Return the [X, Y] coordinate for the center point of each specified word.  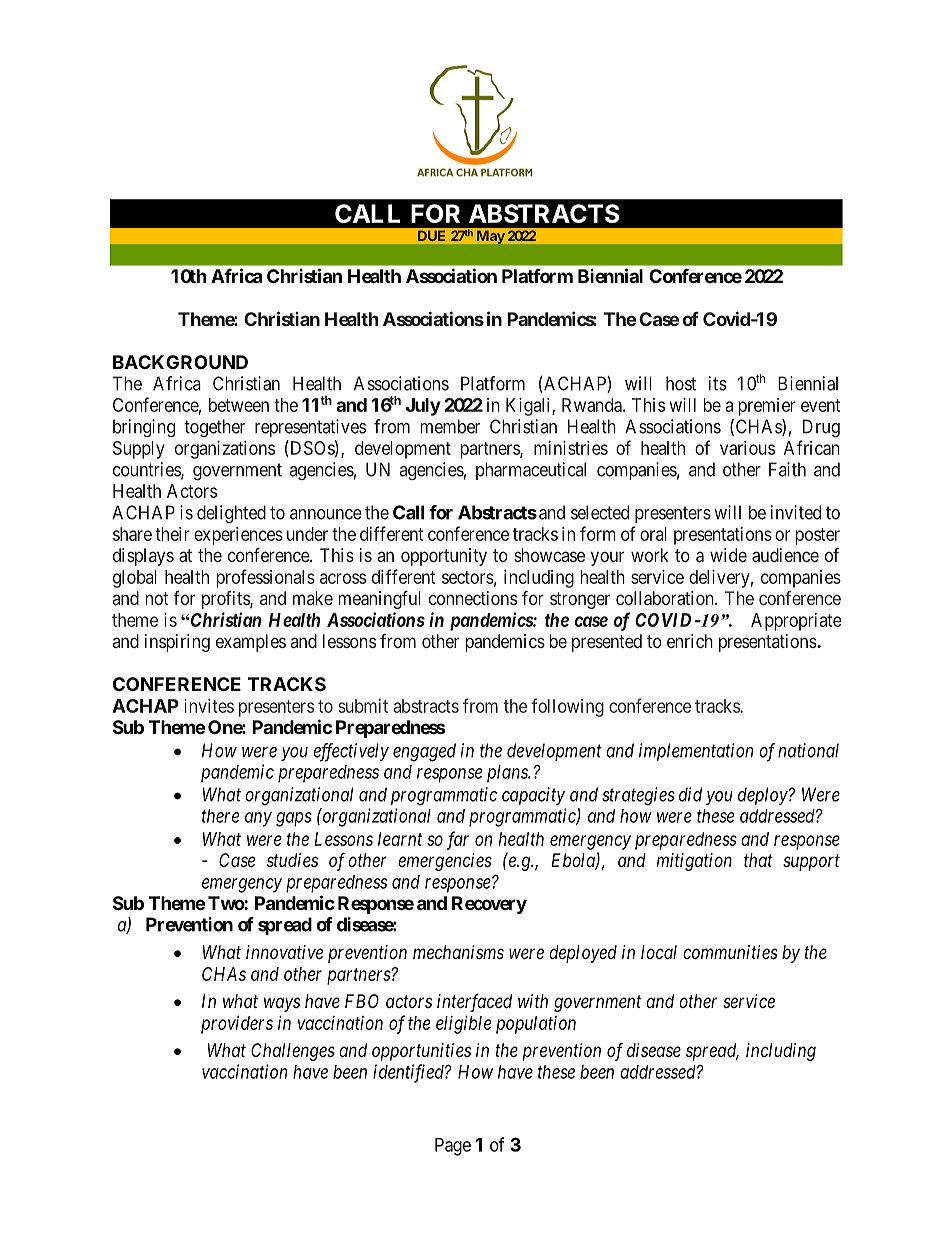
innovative [284, 952]
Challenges [293, 1052]
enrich [690, 641]
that [758, 860]
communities [730, 952]
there [220, 816]
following [567, 707]
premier [767, 407]
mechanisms [458, 952]
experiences [238, 536]
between [239, 405]
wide [728, 555]
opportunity [444, 557]
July [423, 407]
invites [209, 706]
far [458, 840]
